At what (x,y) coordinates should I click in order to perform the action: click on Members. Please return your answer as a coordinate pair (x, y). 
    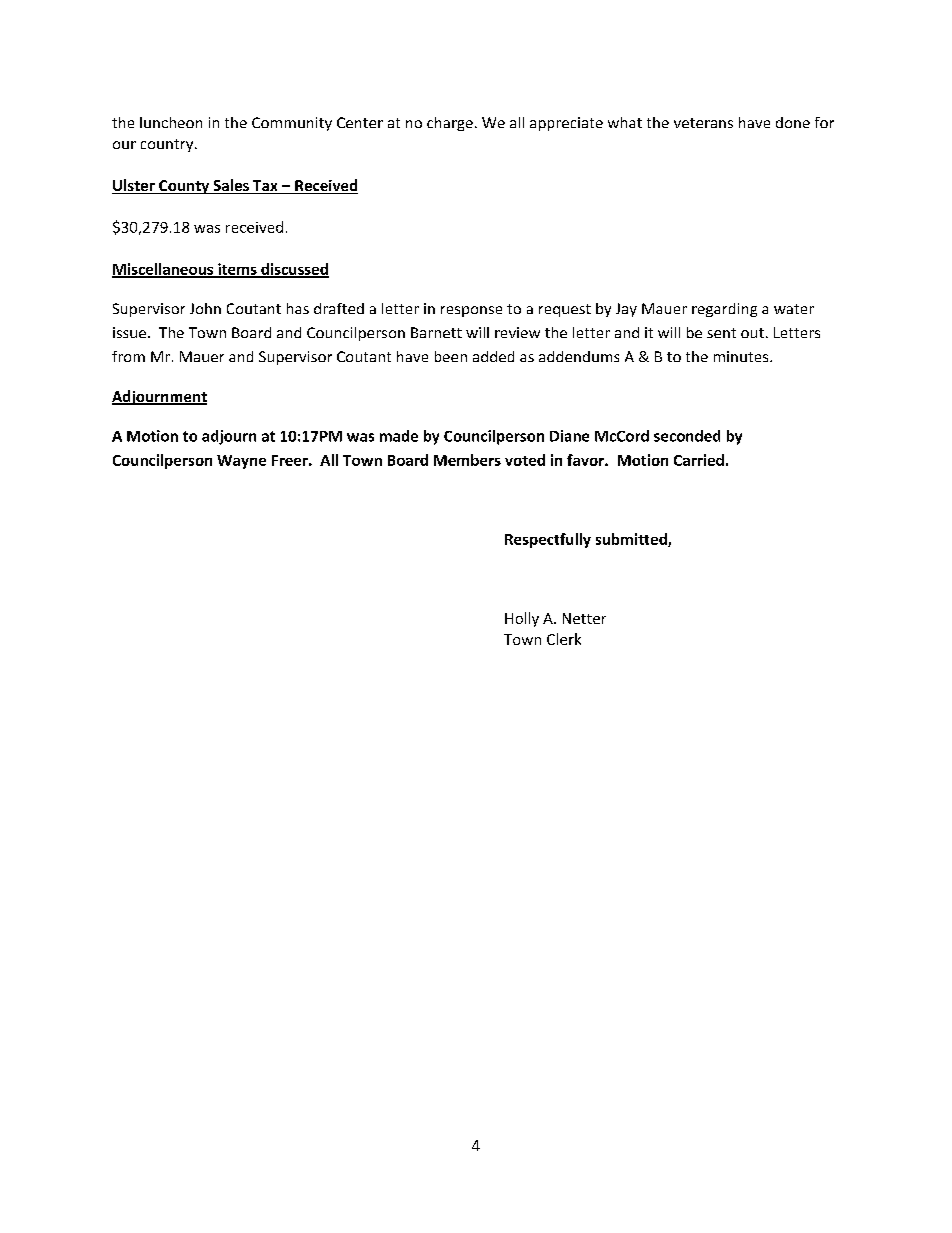
    Looking at the image, I should click on (467, 460).
